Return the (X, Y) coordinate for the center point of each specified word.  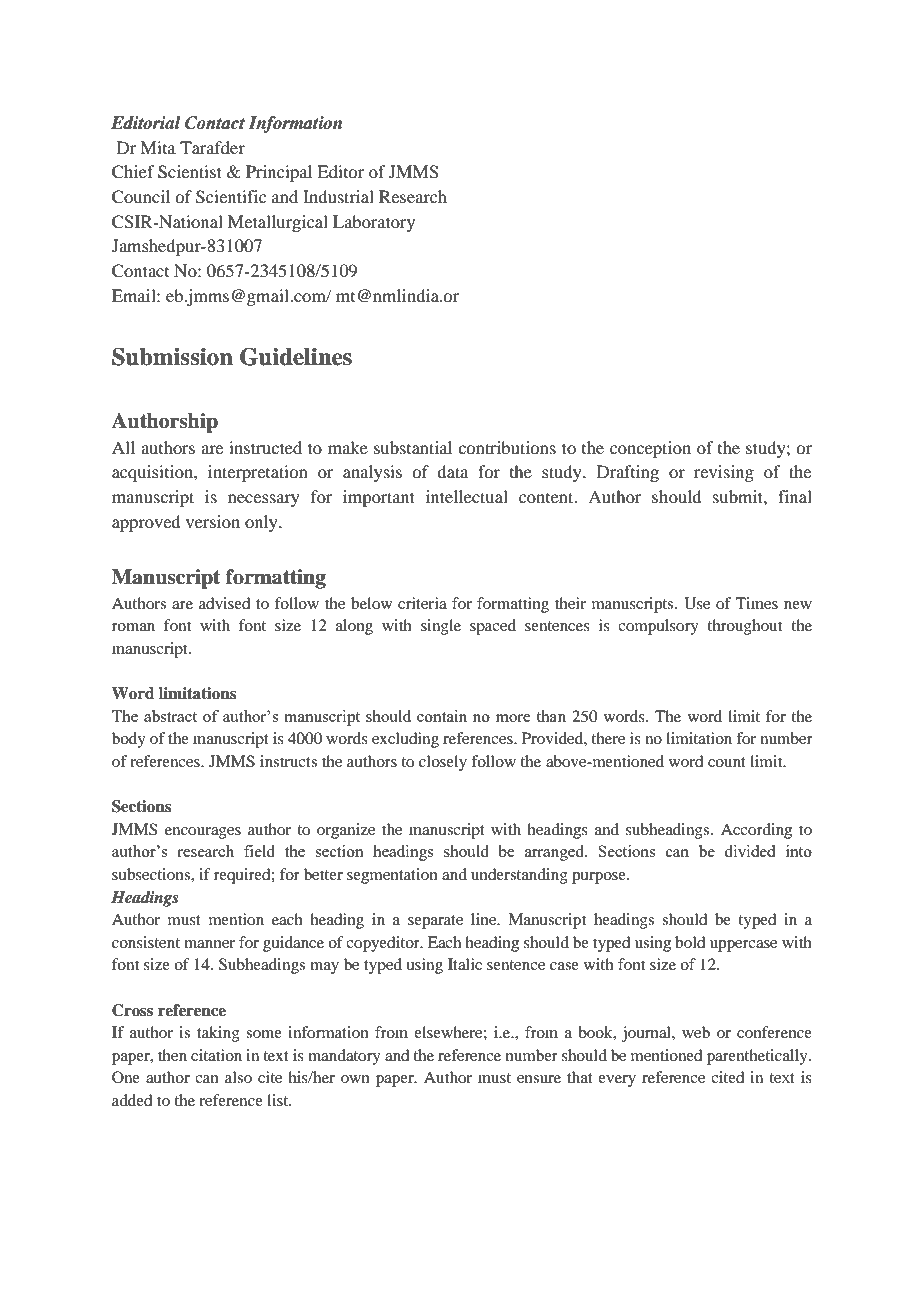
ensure (539, 1079)
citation (216, 1055)
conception (650, 449)
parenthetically (758, 1057)
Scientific (231, 197)
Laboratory (374, 223)
